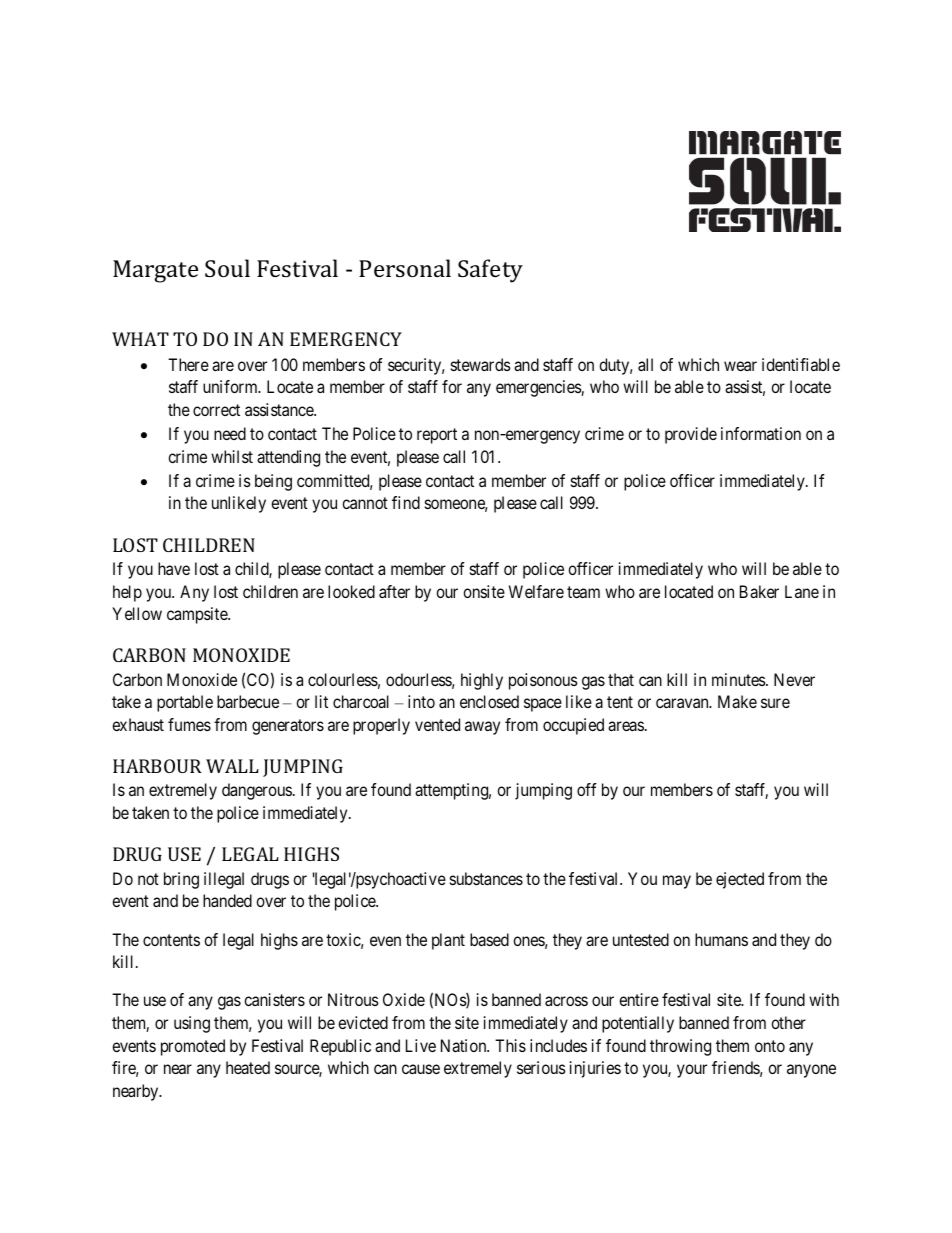  What do you see at coordinates (490, 271) in the page?
I see `Safety` at bounding box center [490, 271].
